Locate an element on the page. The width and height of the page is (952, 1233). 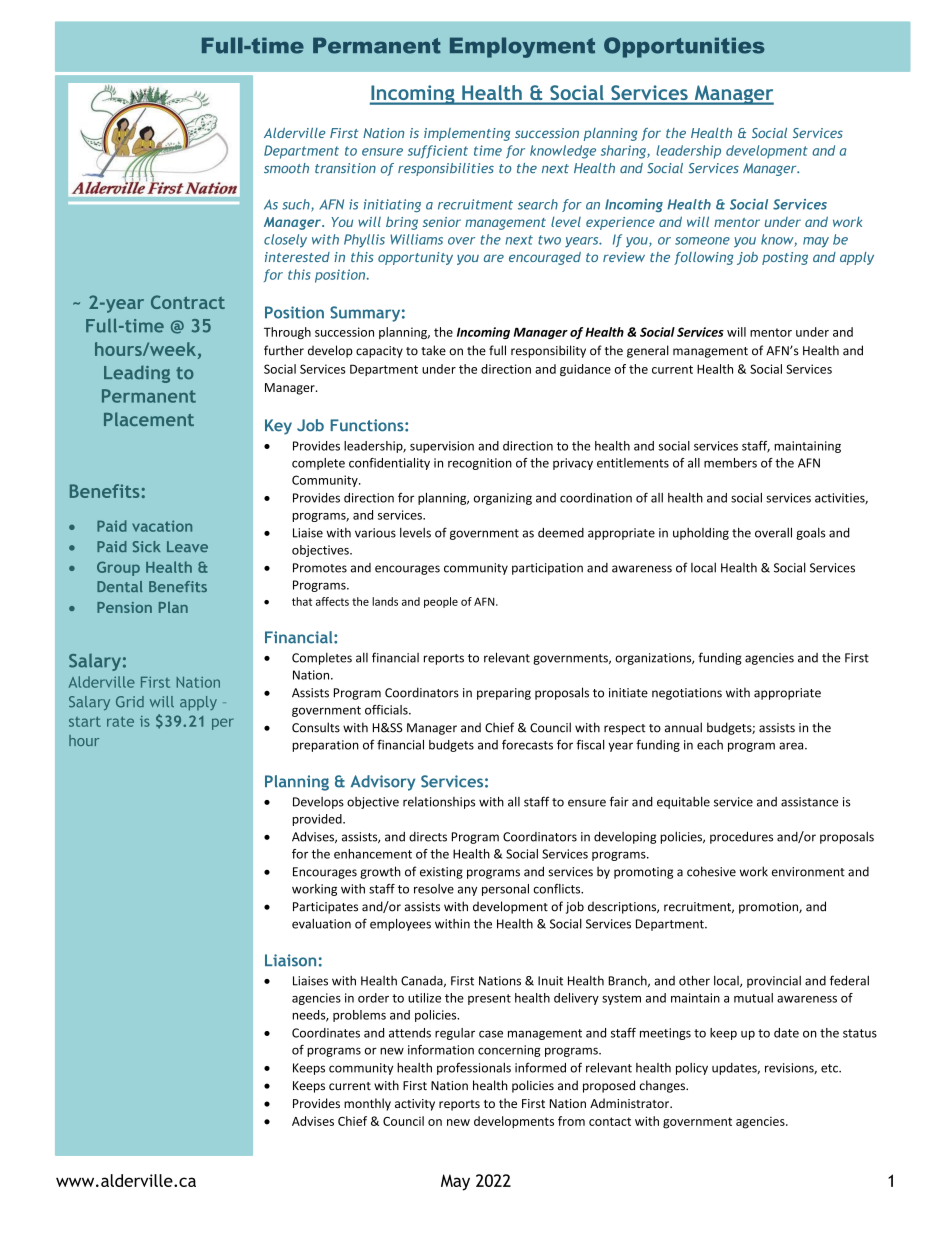
smooth is located at coordinates (286, 168).
